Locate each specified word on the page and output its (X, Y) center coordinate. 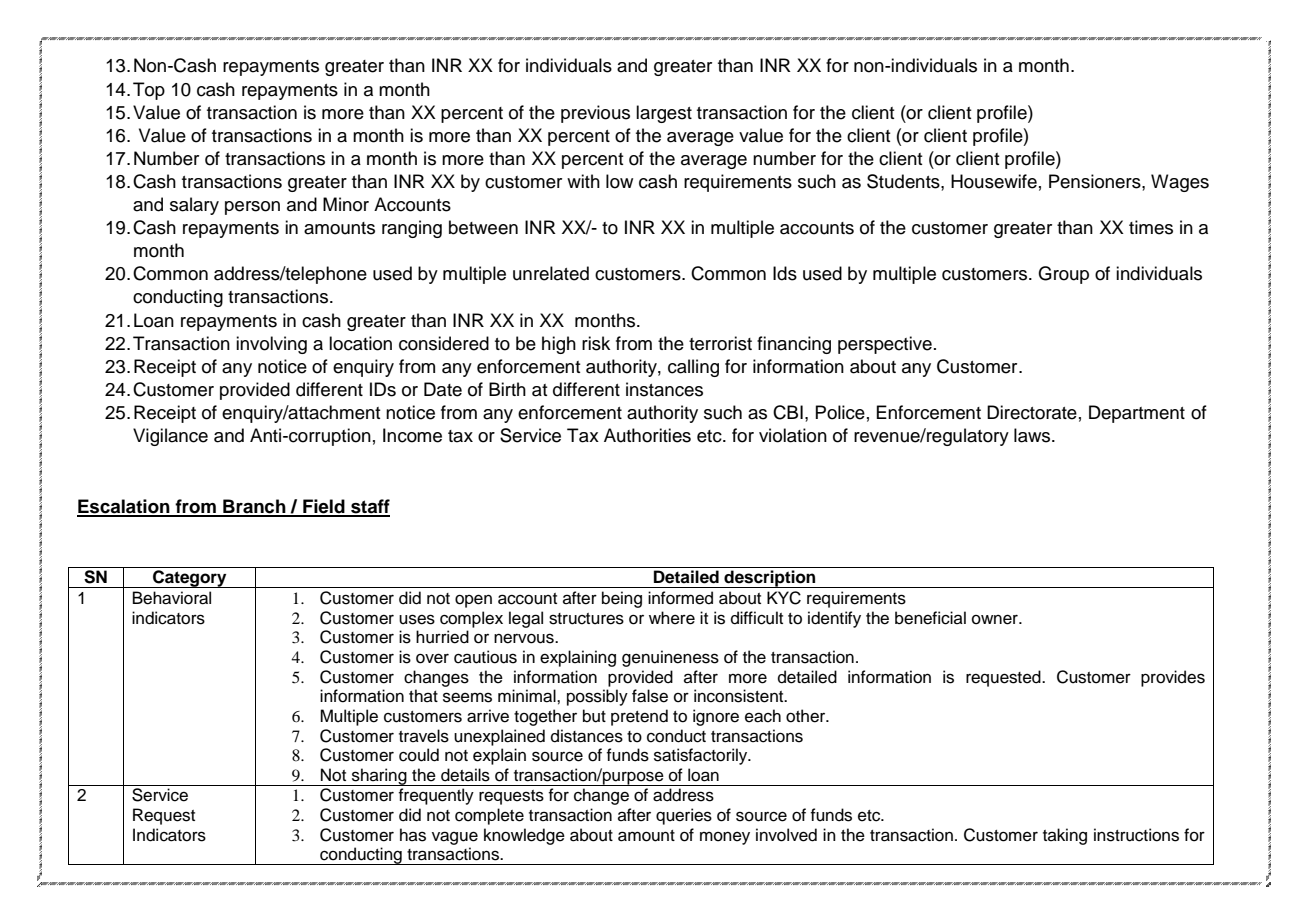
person (252, 208)
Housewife (994, 181)
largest (664, 114)
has (413, 835)
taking (1065, 836)
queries (684, 816)
